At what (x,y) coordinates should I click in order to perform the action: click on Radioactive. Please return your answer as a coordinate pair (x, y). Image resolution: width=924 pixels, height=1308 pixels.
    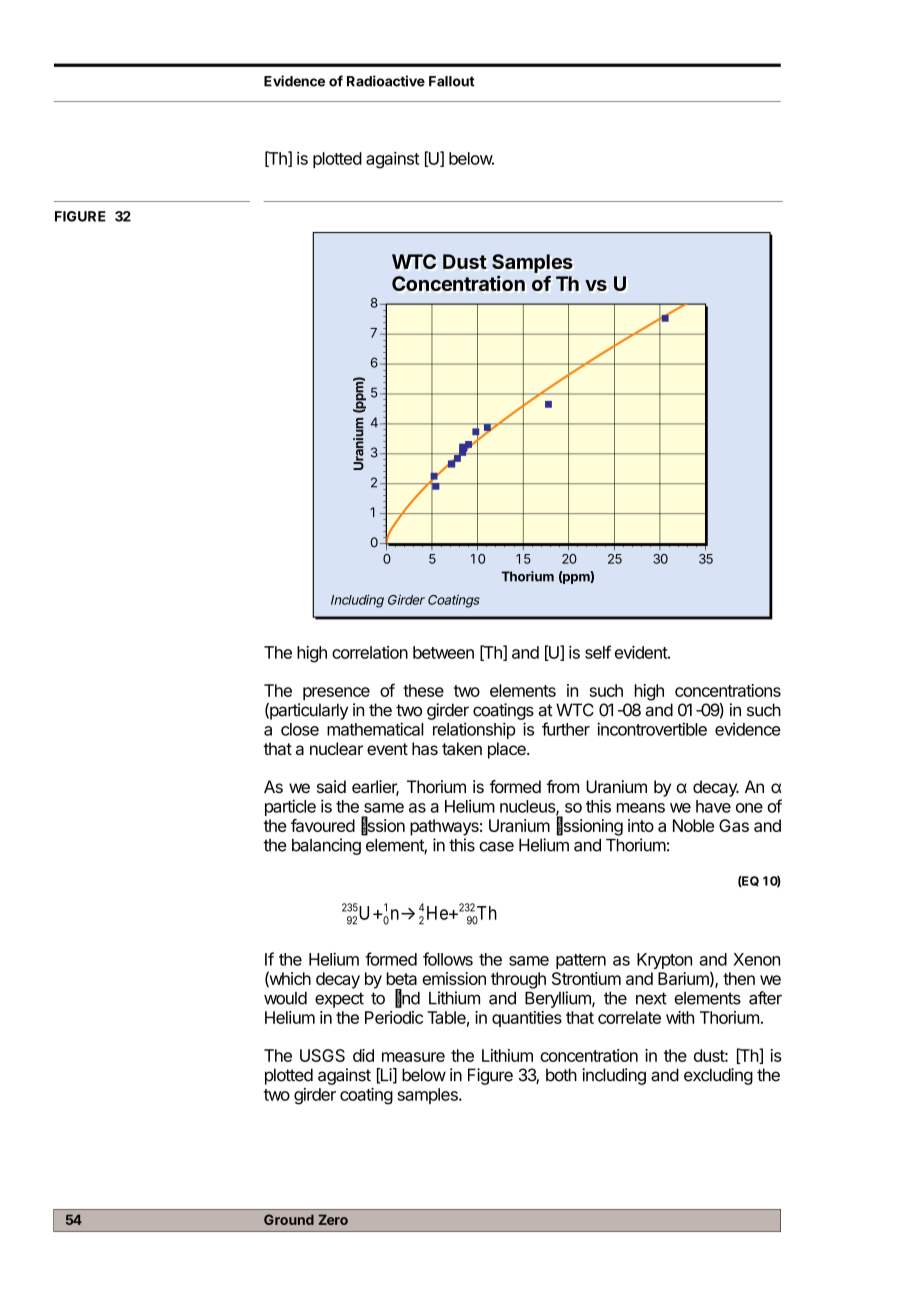
    Looking at the image, I should click on (386, 81).
